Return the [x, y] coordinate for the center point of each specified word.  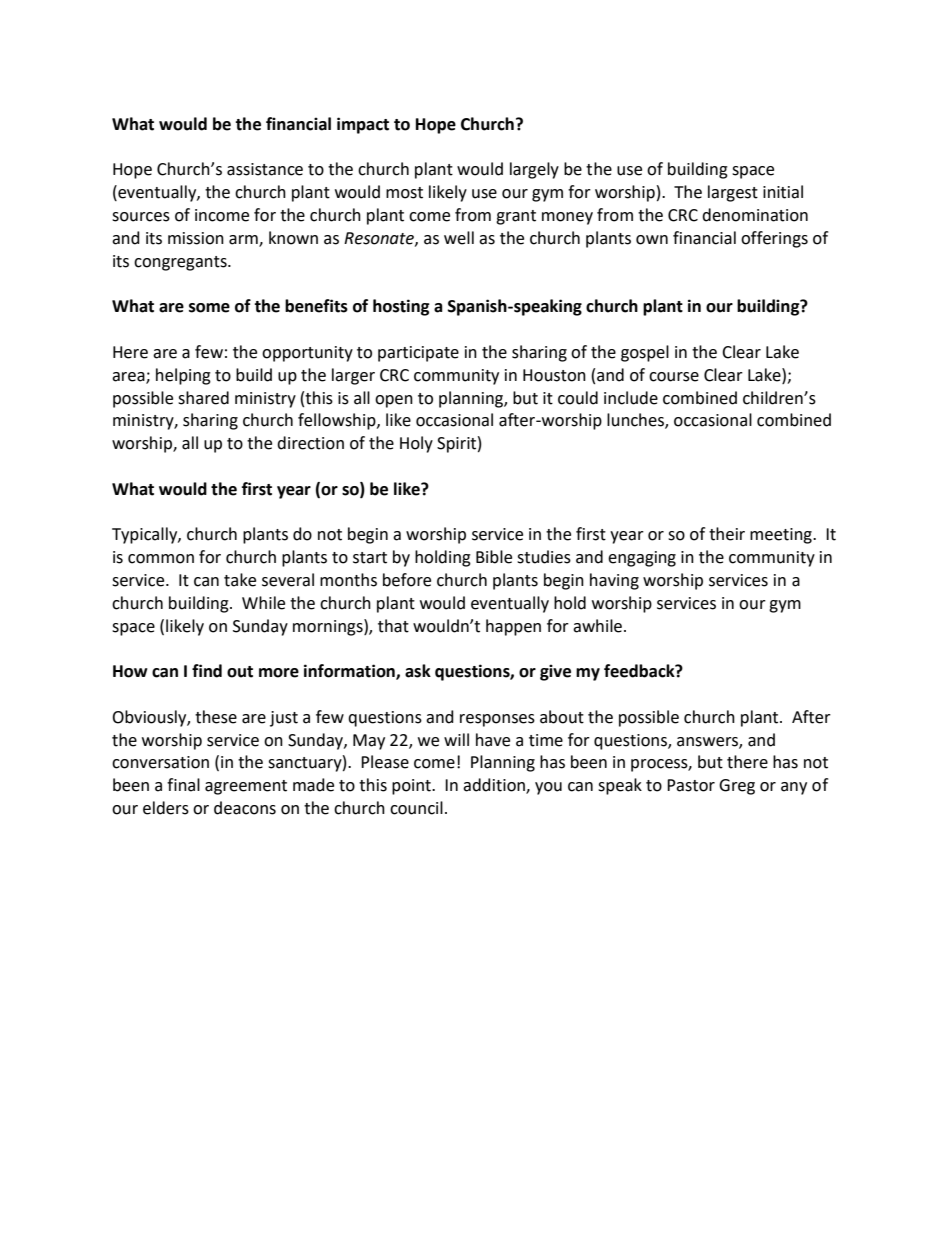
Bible [494, 557]
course [674, 377]
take [240, 580]
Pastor [691, 785]
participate [418, 354]
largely [534, 170]
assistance [265, 169]
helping [183, 376]
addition [495, 786]
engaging [642, 559]
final [183, 785]
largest [733, 193]
